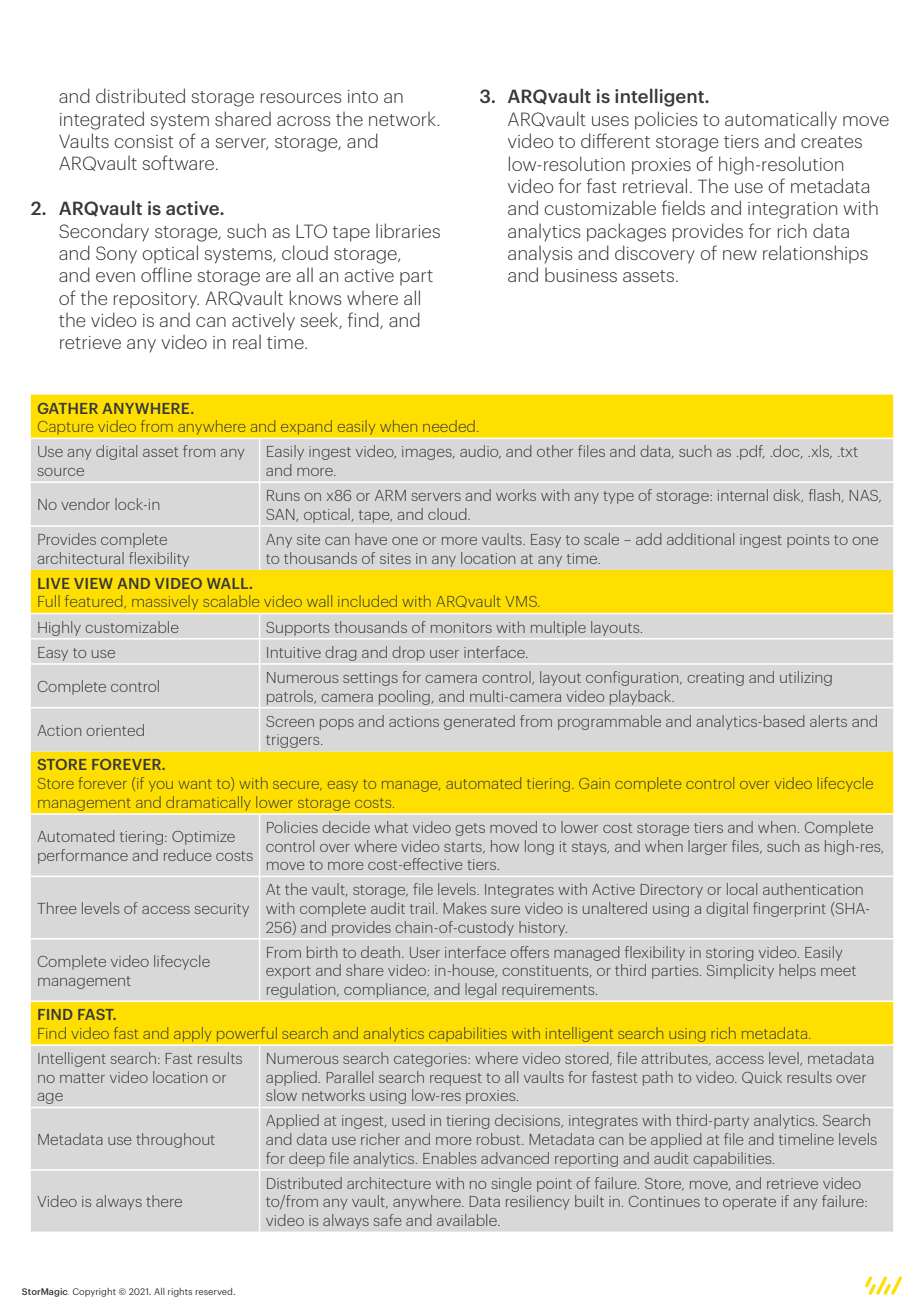 Image resolution: width=924 pixels, height=1308 pixels. Describe the element at coordinates (188, 855) in the page. I see `reduce` at that location.
